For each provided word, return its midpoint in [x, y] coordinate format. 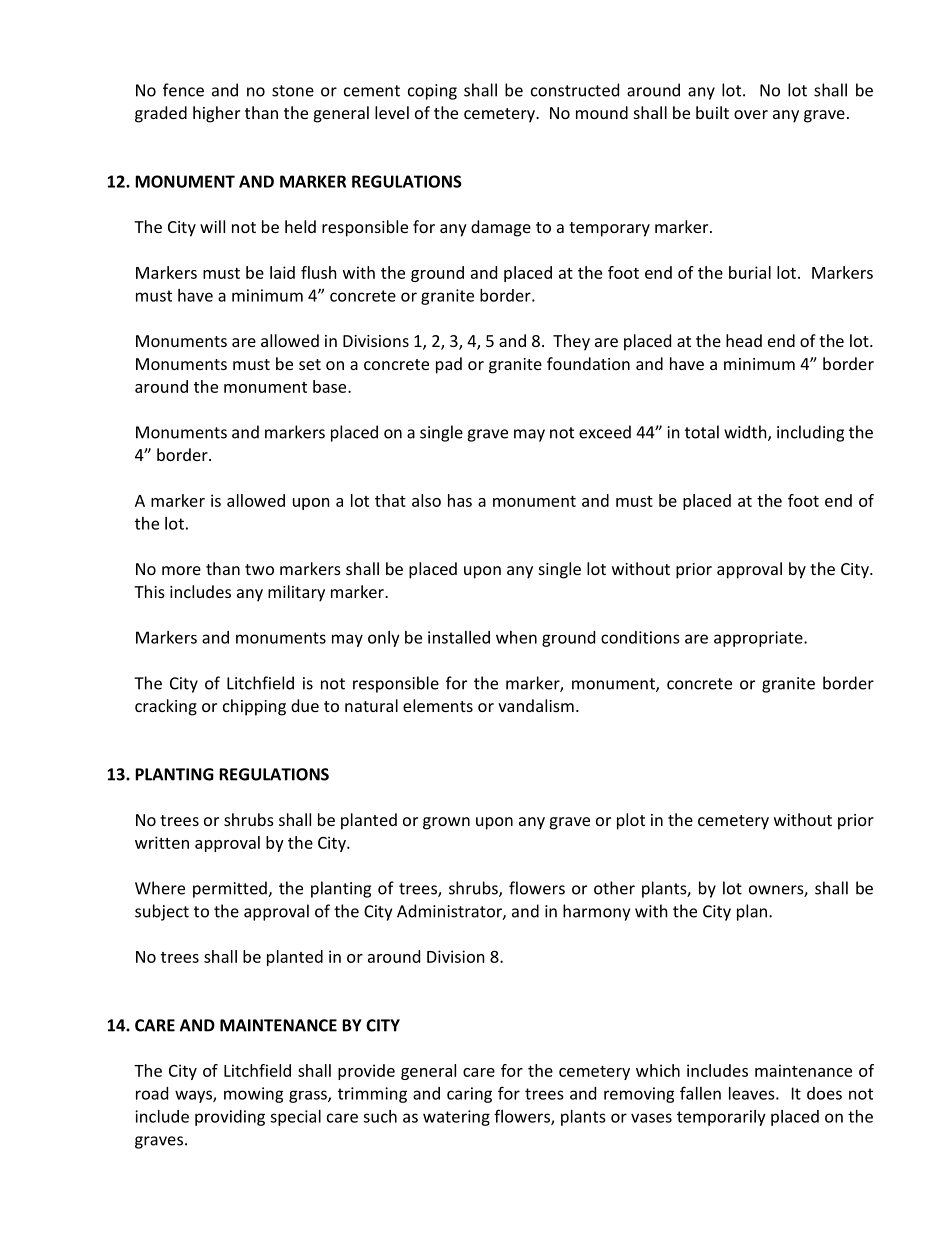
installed [459, 637]
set [310, 364]
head [744, 340]
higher [216, 114]
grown [446, 823]
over [751, 114]
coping [432, 92]
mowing [254, 1095]
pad [449, 365]
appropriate [759, 639]
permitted [231, 889]
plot [631, 821]
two [259, 569]
